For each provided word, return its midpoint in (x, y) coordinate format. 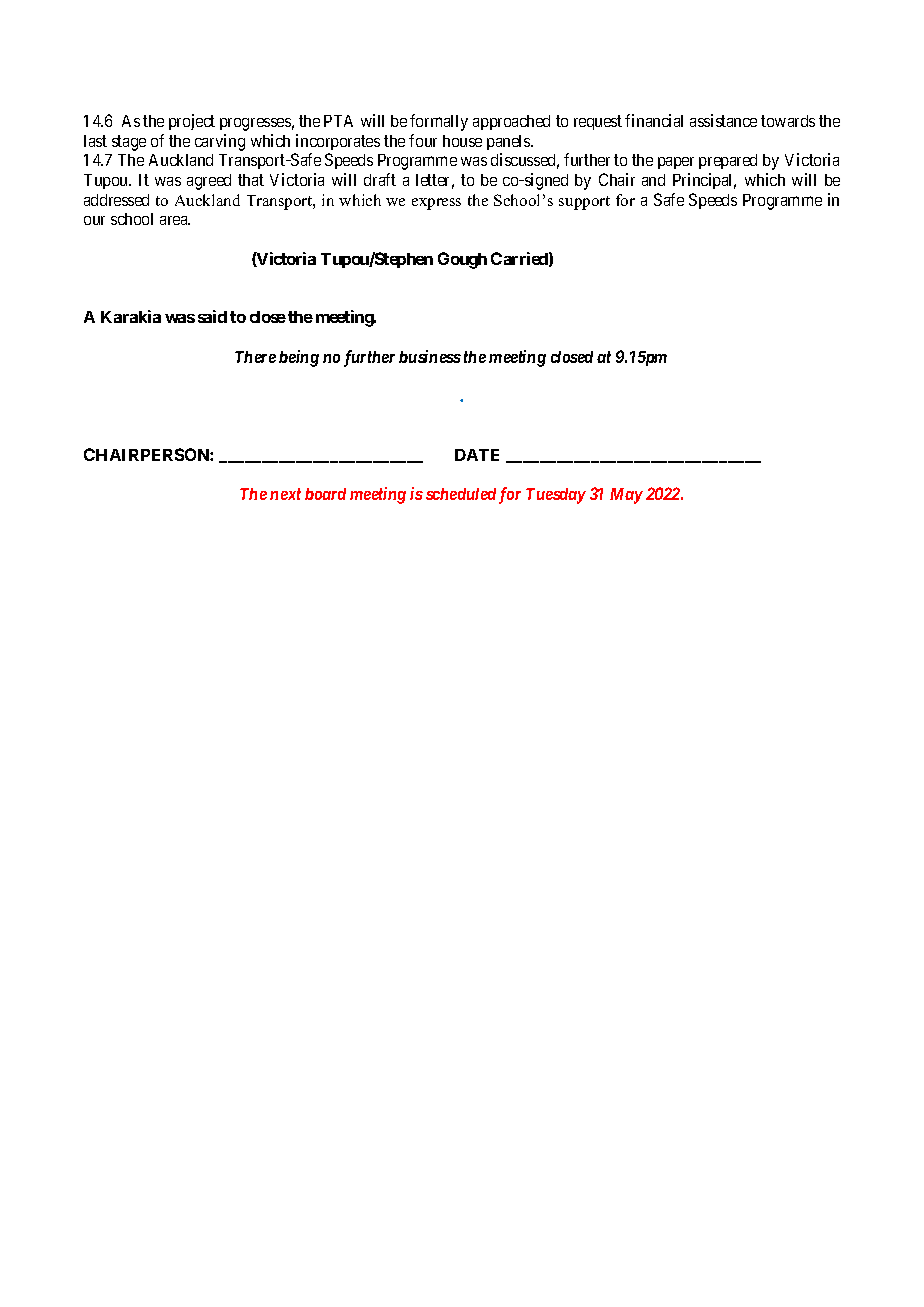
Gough (462, 260)
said (212, 316)
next (285, 494)
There (255, 357)
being (299, 358)
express (436, 204)
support (584, 203)
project (192, 122)
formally (439, 122)
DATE (477, 455)
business (430, 356)
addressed (116, 200)
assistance (723, 120)
